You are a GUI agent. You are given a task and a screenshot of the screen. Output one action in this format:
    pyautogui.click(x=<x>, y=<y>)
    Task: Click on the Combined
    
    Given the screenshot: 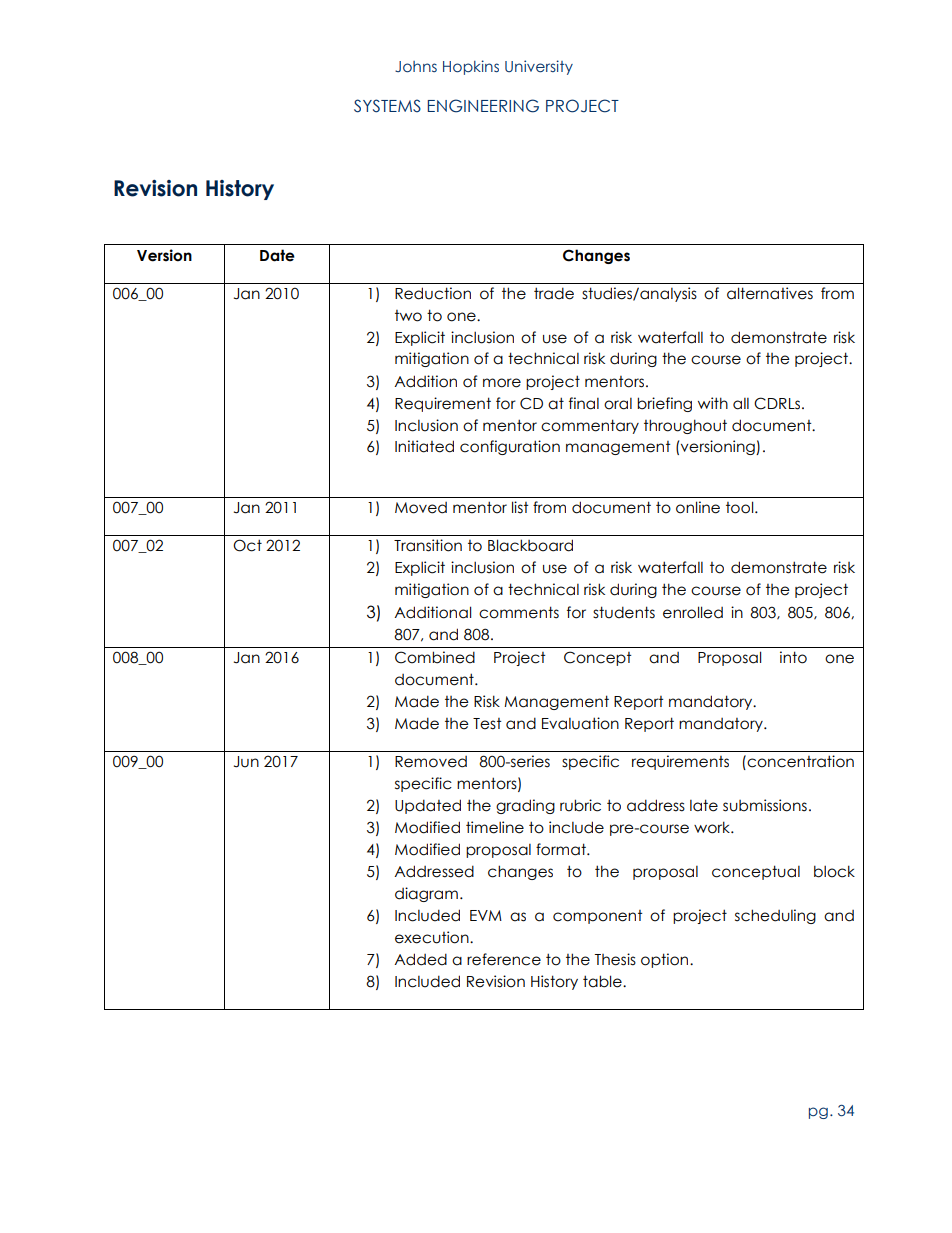 What is the action you would take?
    pyautogui.click(x=435, y=657)
